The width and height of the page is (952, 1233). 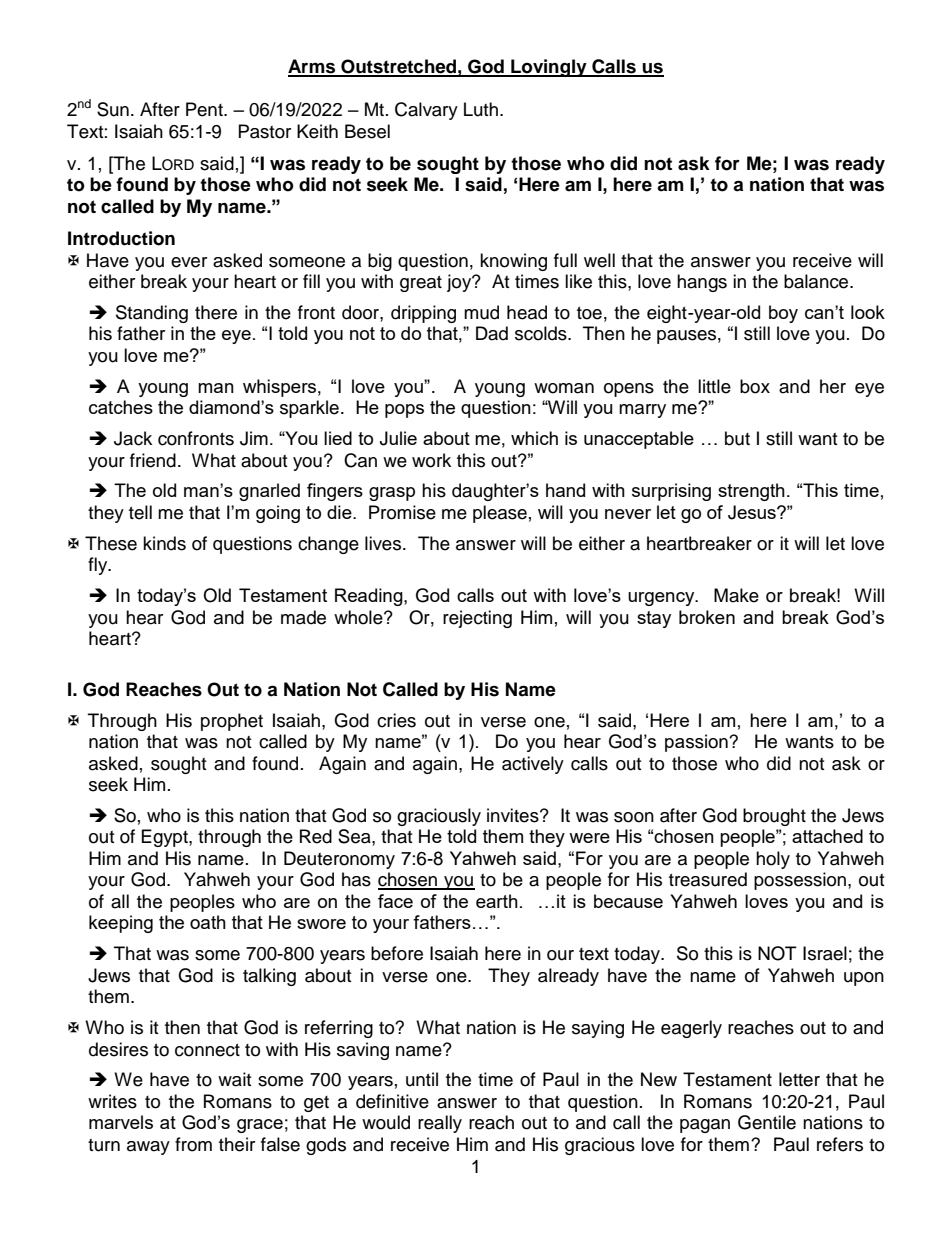 I want to click on Lovingly, so click(x=549, y=68).
